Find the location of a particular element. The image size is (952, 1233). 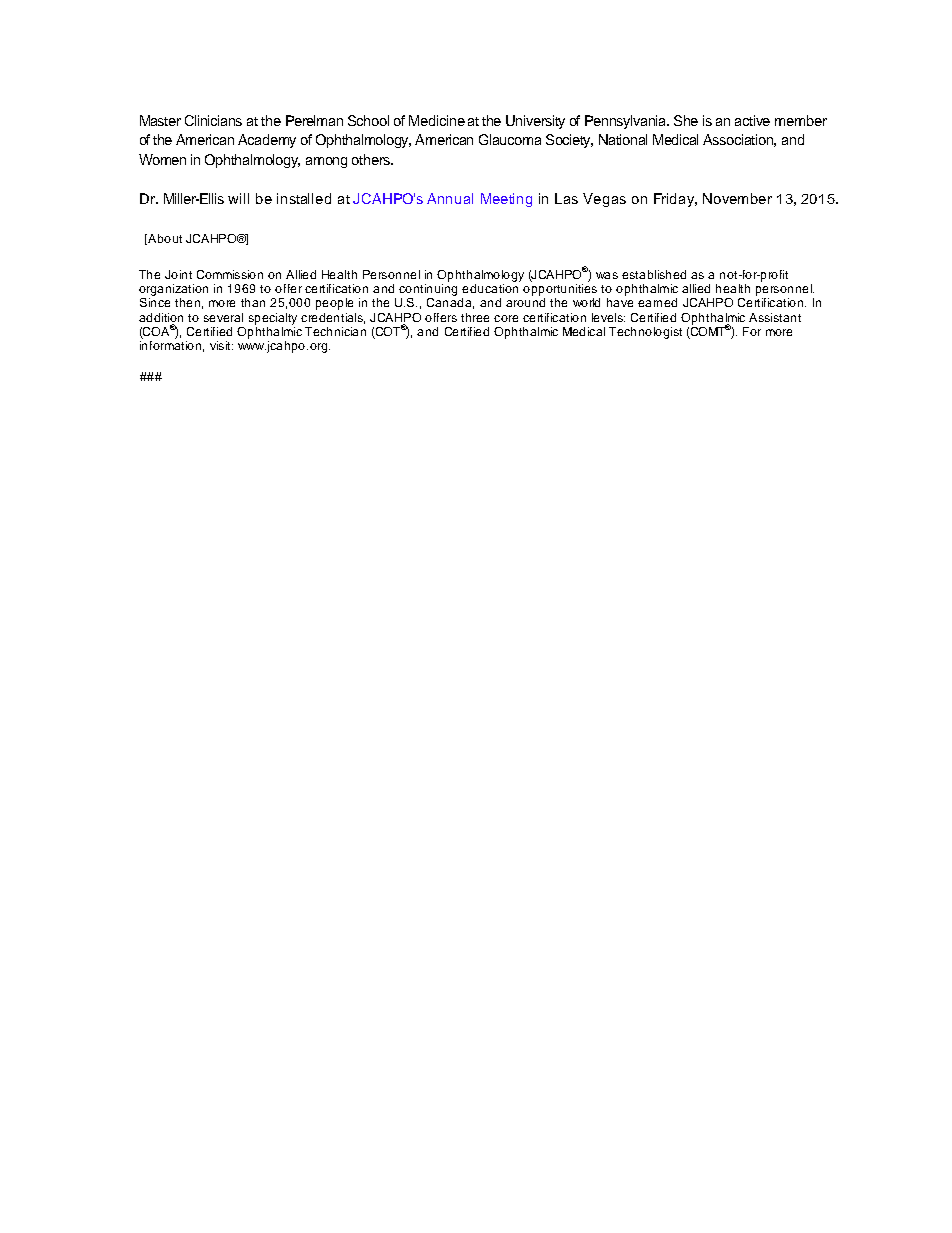

active is located at coordinates (752, 120).
